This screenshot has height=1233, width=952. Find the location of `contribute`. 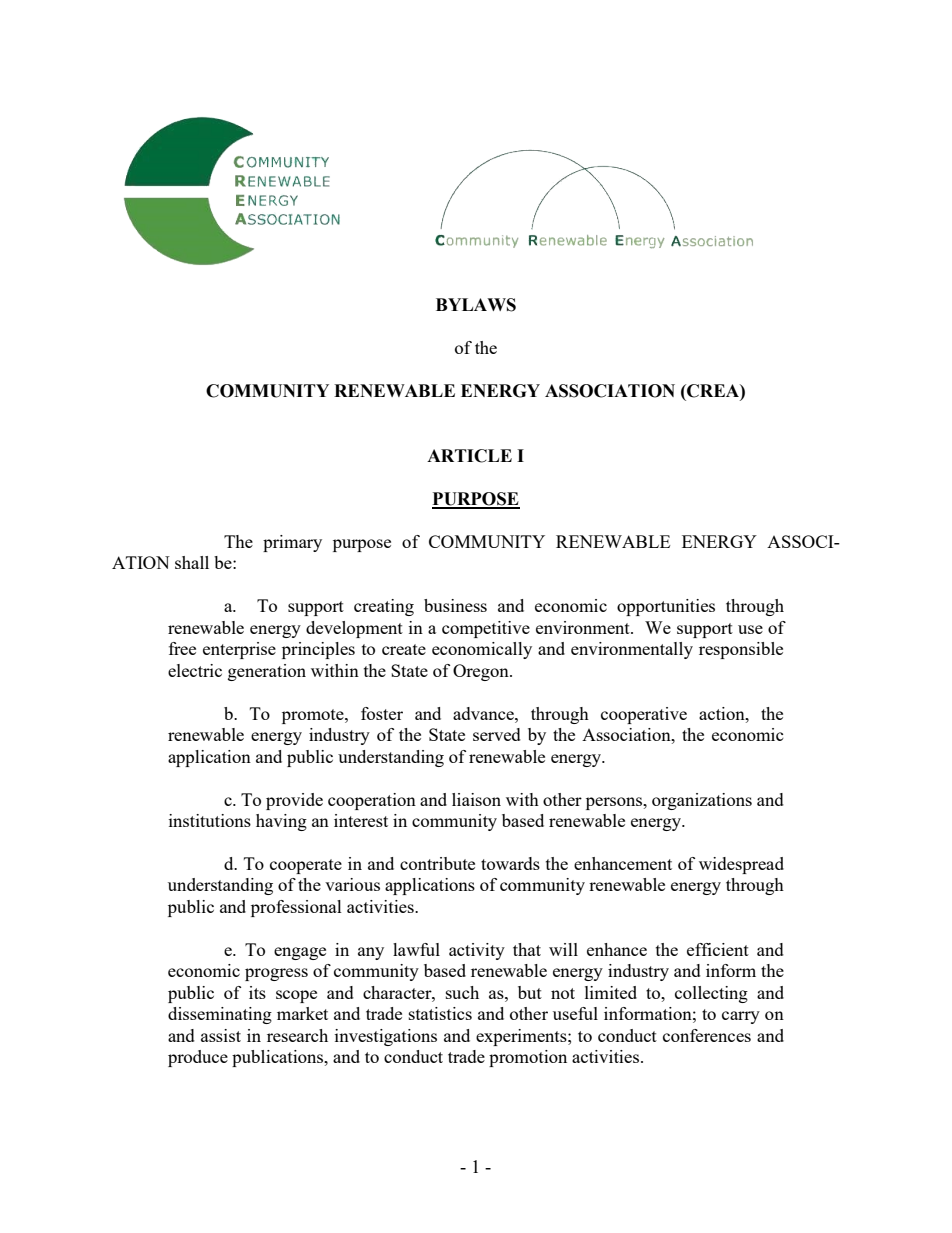

contribute is located at coordinates (437, 863).
